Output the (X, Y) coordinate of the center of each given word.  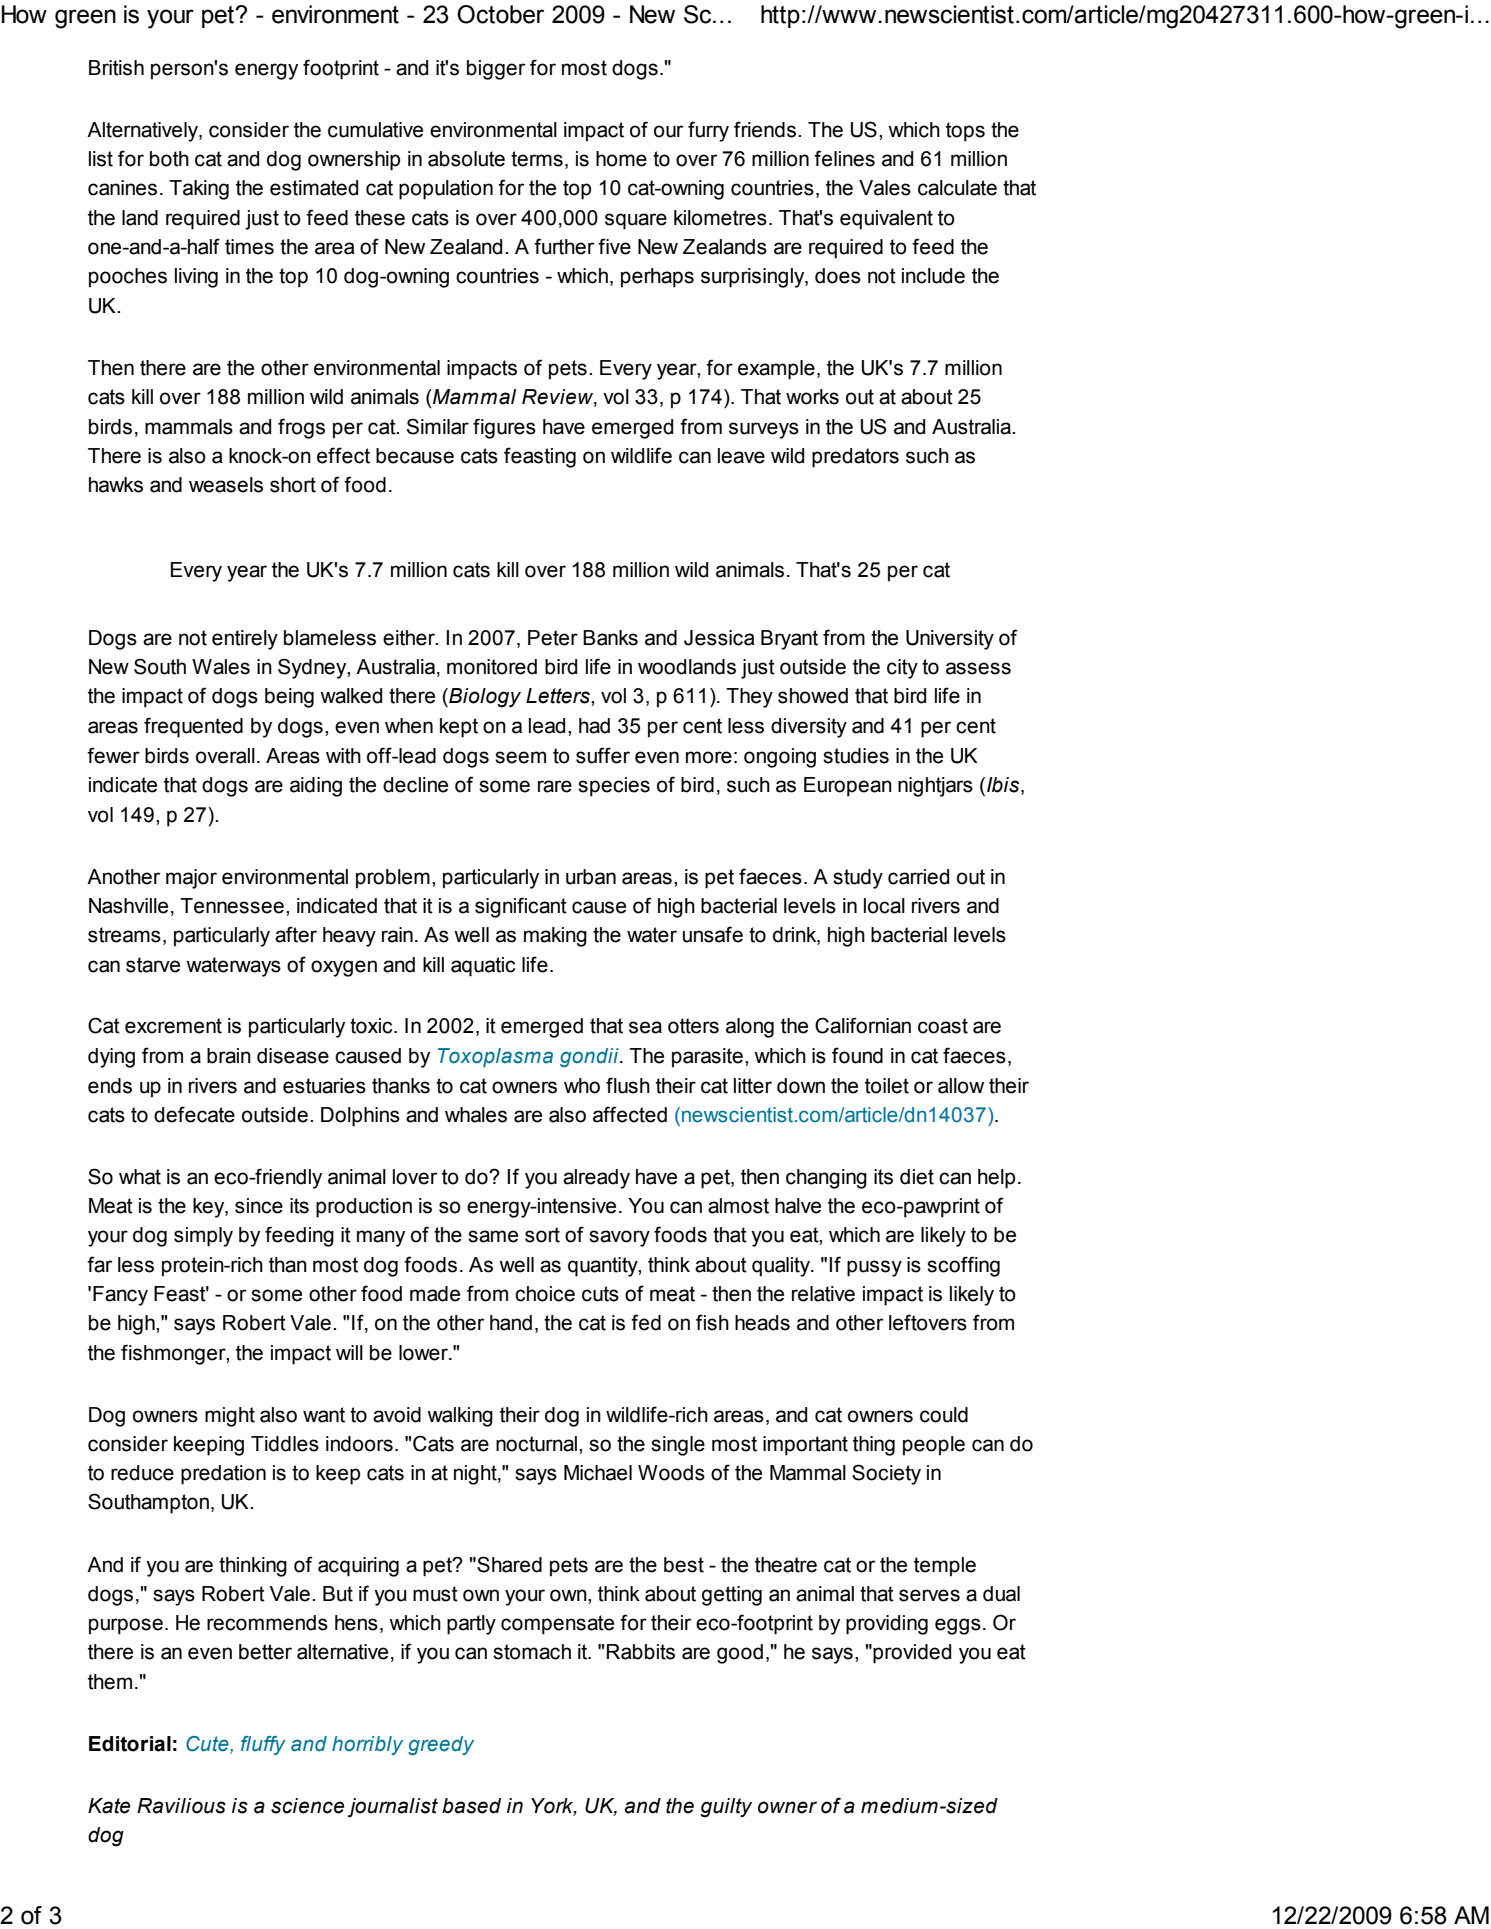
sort (542, 1235)
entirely (245, 640)
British (116, 68)
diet (917, 1177)
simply (203, 1237)
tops (965, 132)
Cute (208, 1744)
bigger (496, 70)
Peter (553, 638)
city (902, 669)
